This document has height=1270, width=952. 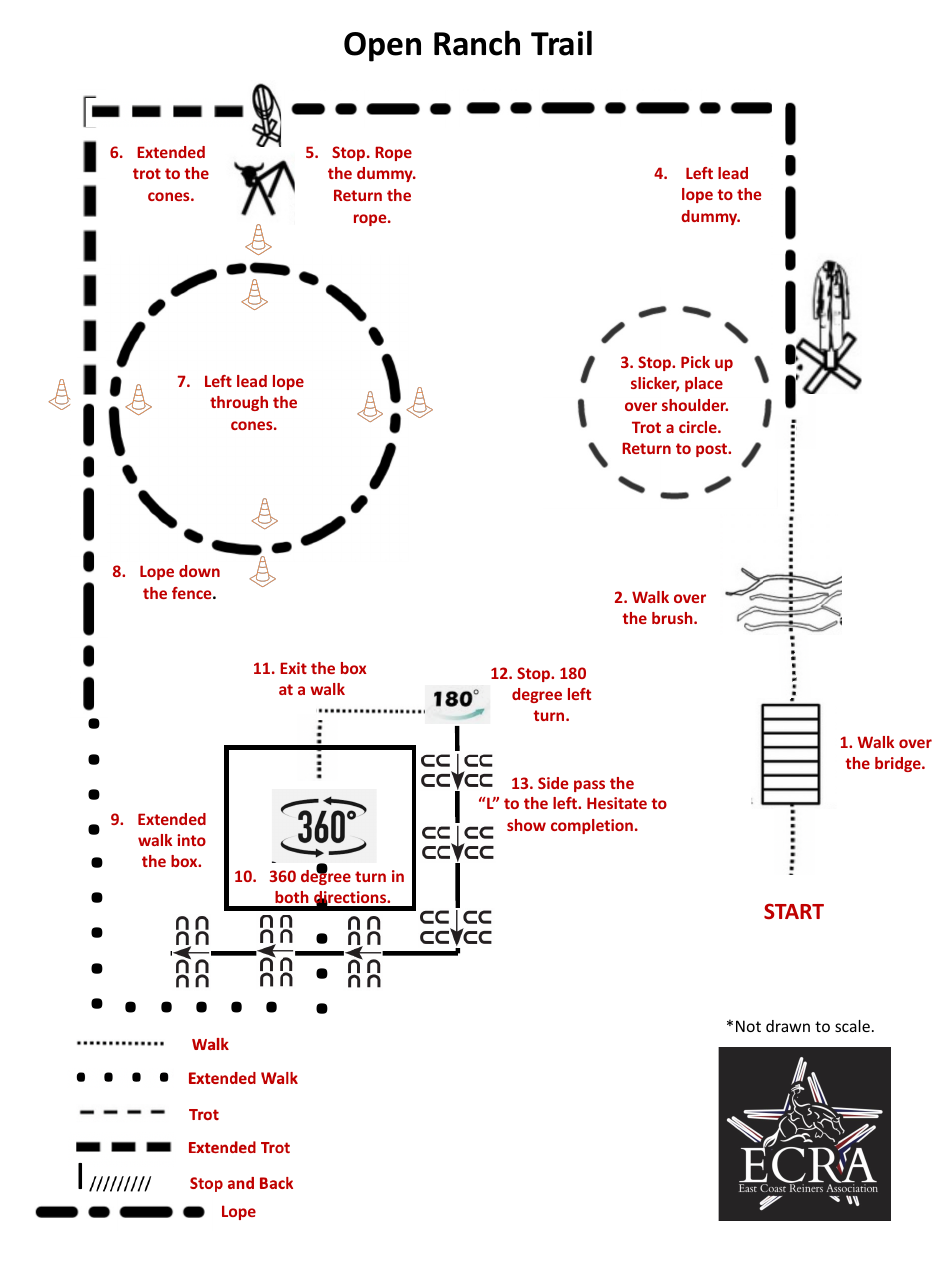 I want to click on Trail, so click(x=561, y=43).
